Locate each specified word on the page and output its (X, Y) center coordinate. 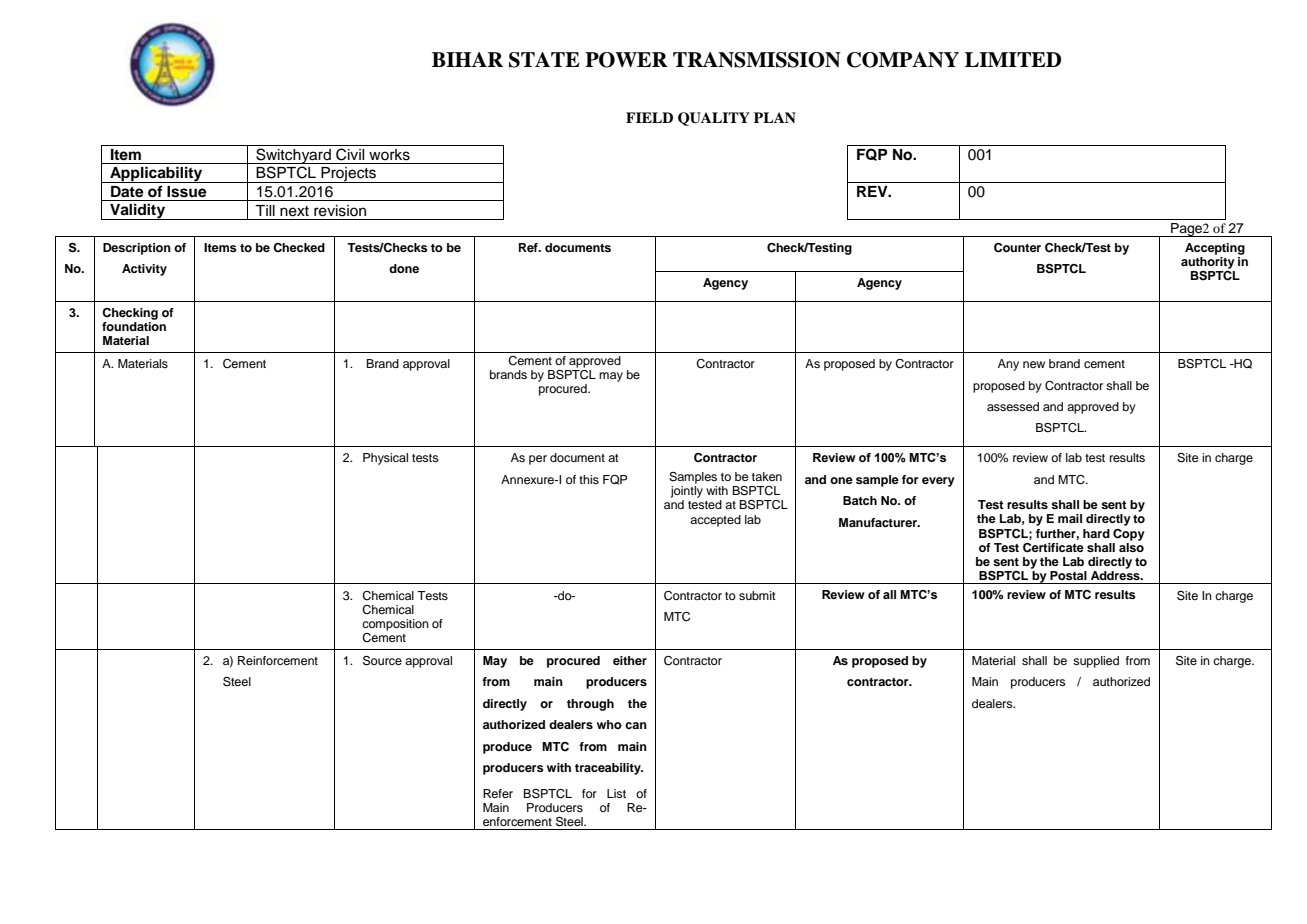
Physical (385, 459)
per (538, 460)
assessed (1013, 406)
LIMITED (1013, 59)
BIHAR (467, 59)
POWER (626, 60)
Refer (498, 793)
